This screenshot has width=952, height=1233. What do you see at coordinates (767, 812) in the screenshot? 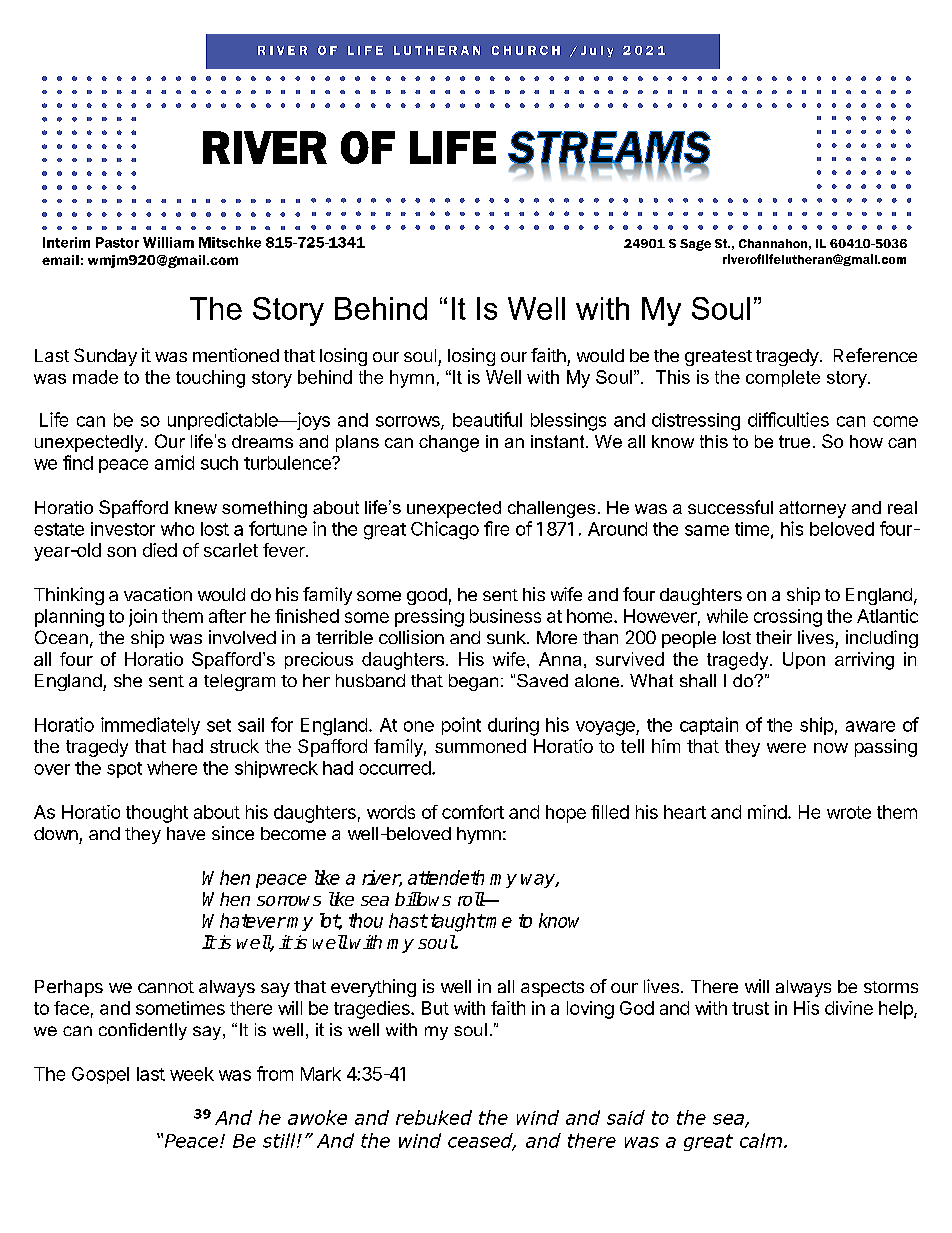
I see `mind` at bounding box center [767, 812].
